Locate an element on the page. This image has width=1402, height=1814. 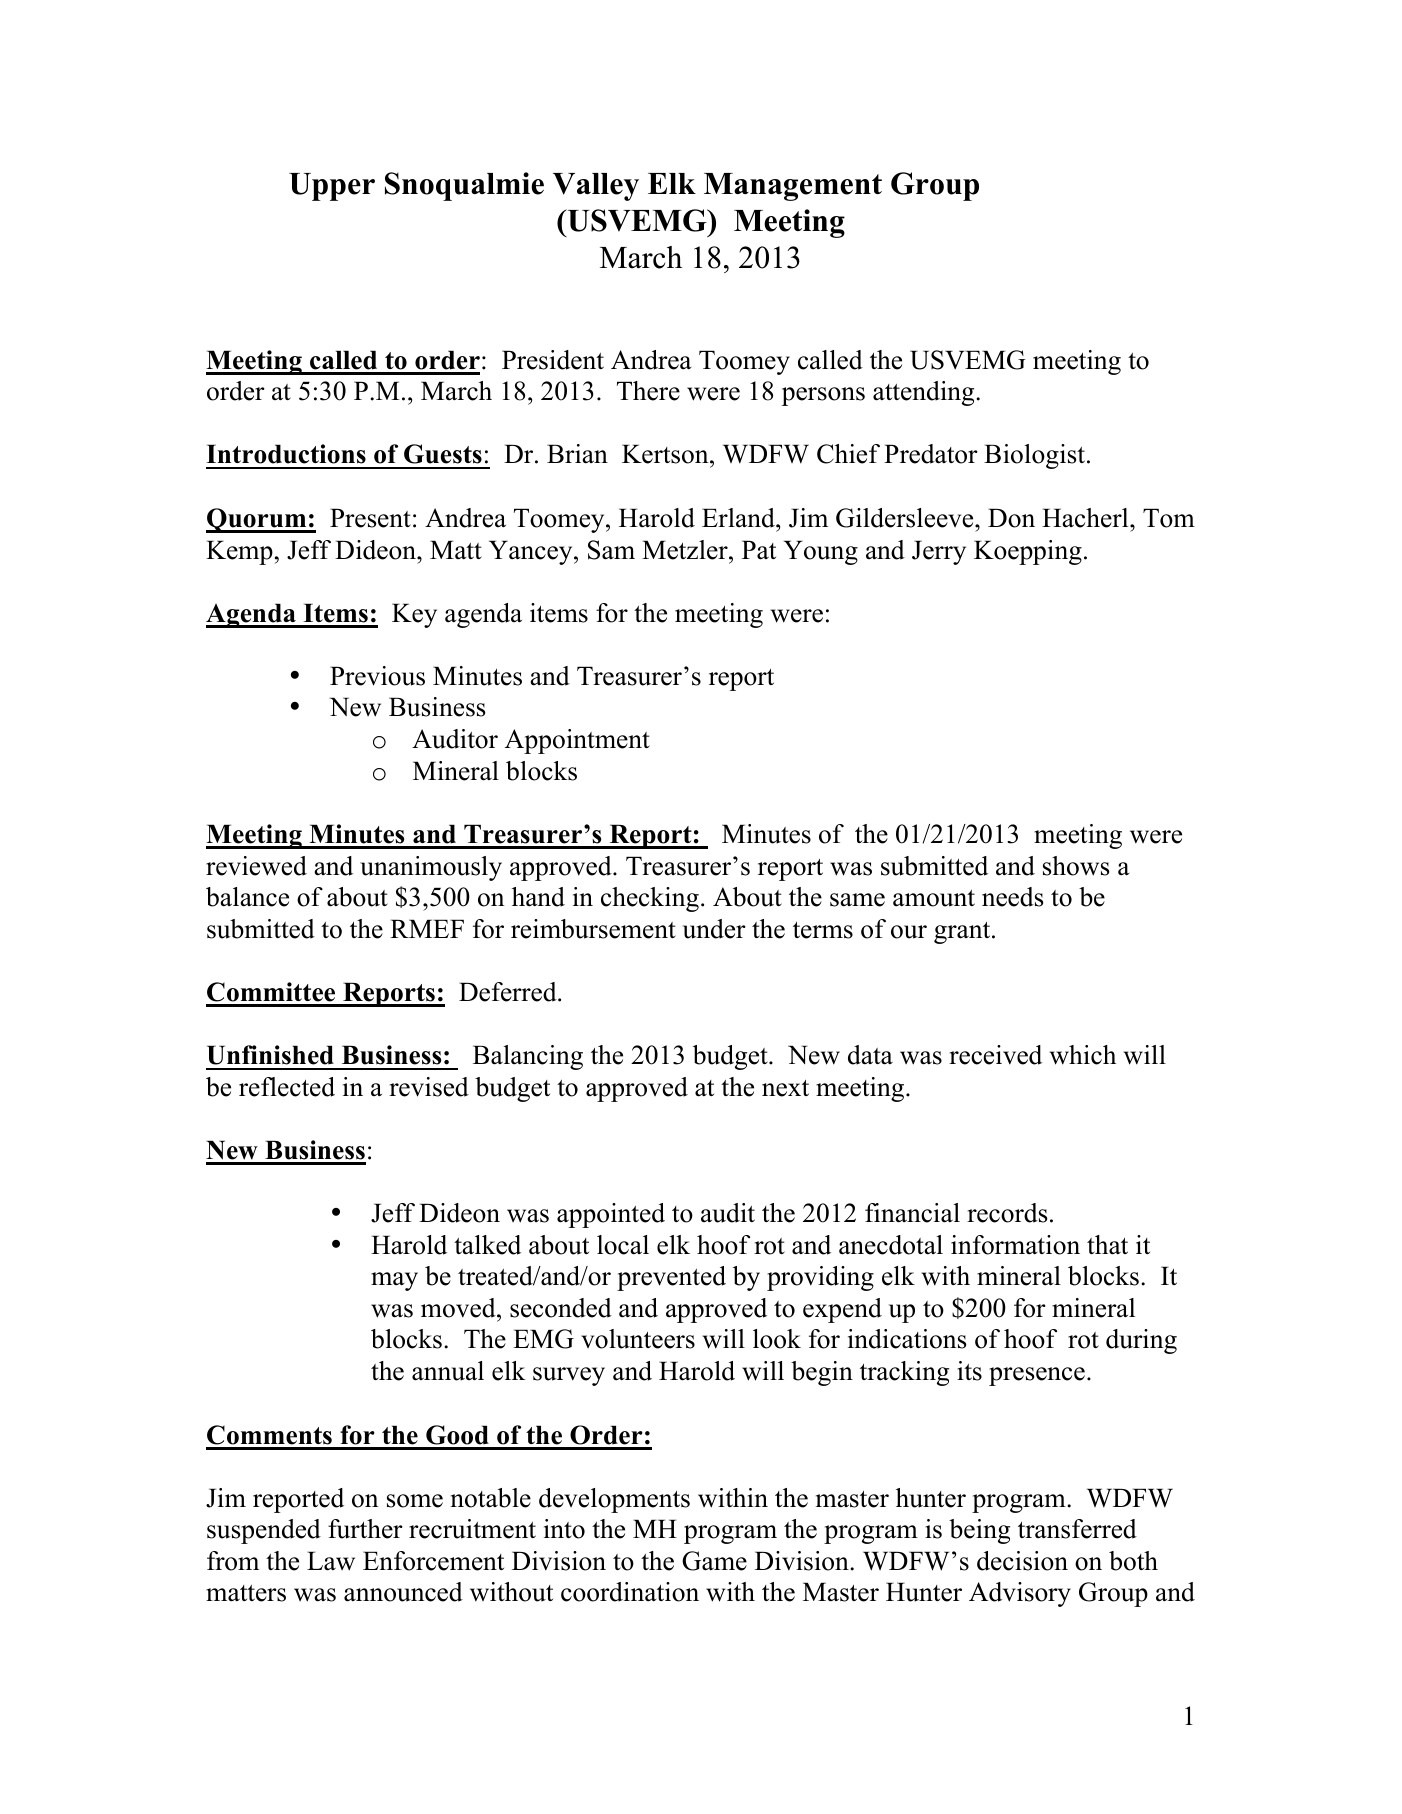
reflected is located at coordinates (287, 1087).
